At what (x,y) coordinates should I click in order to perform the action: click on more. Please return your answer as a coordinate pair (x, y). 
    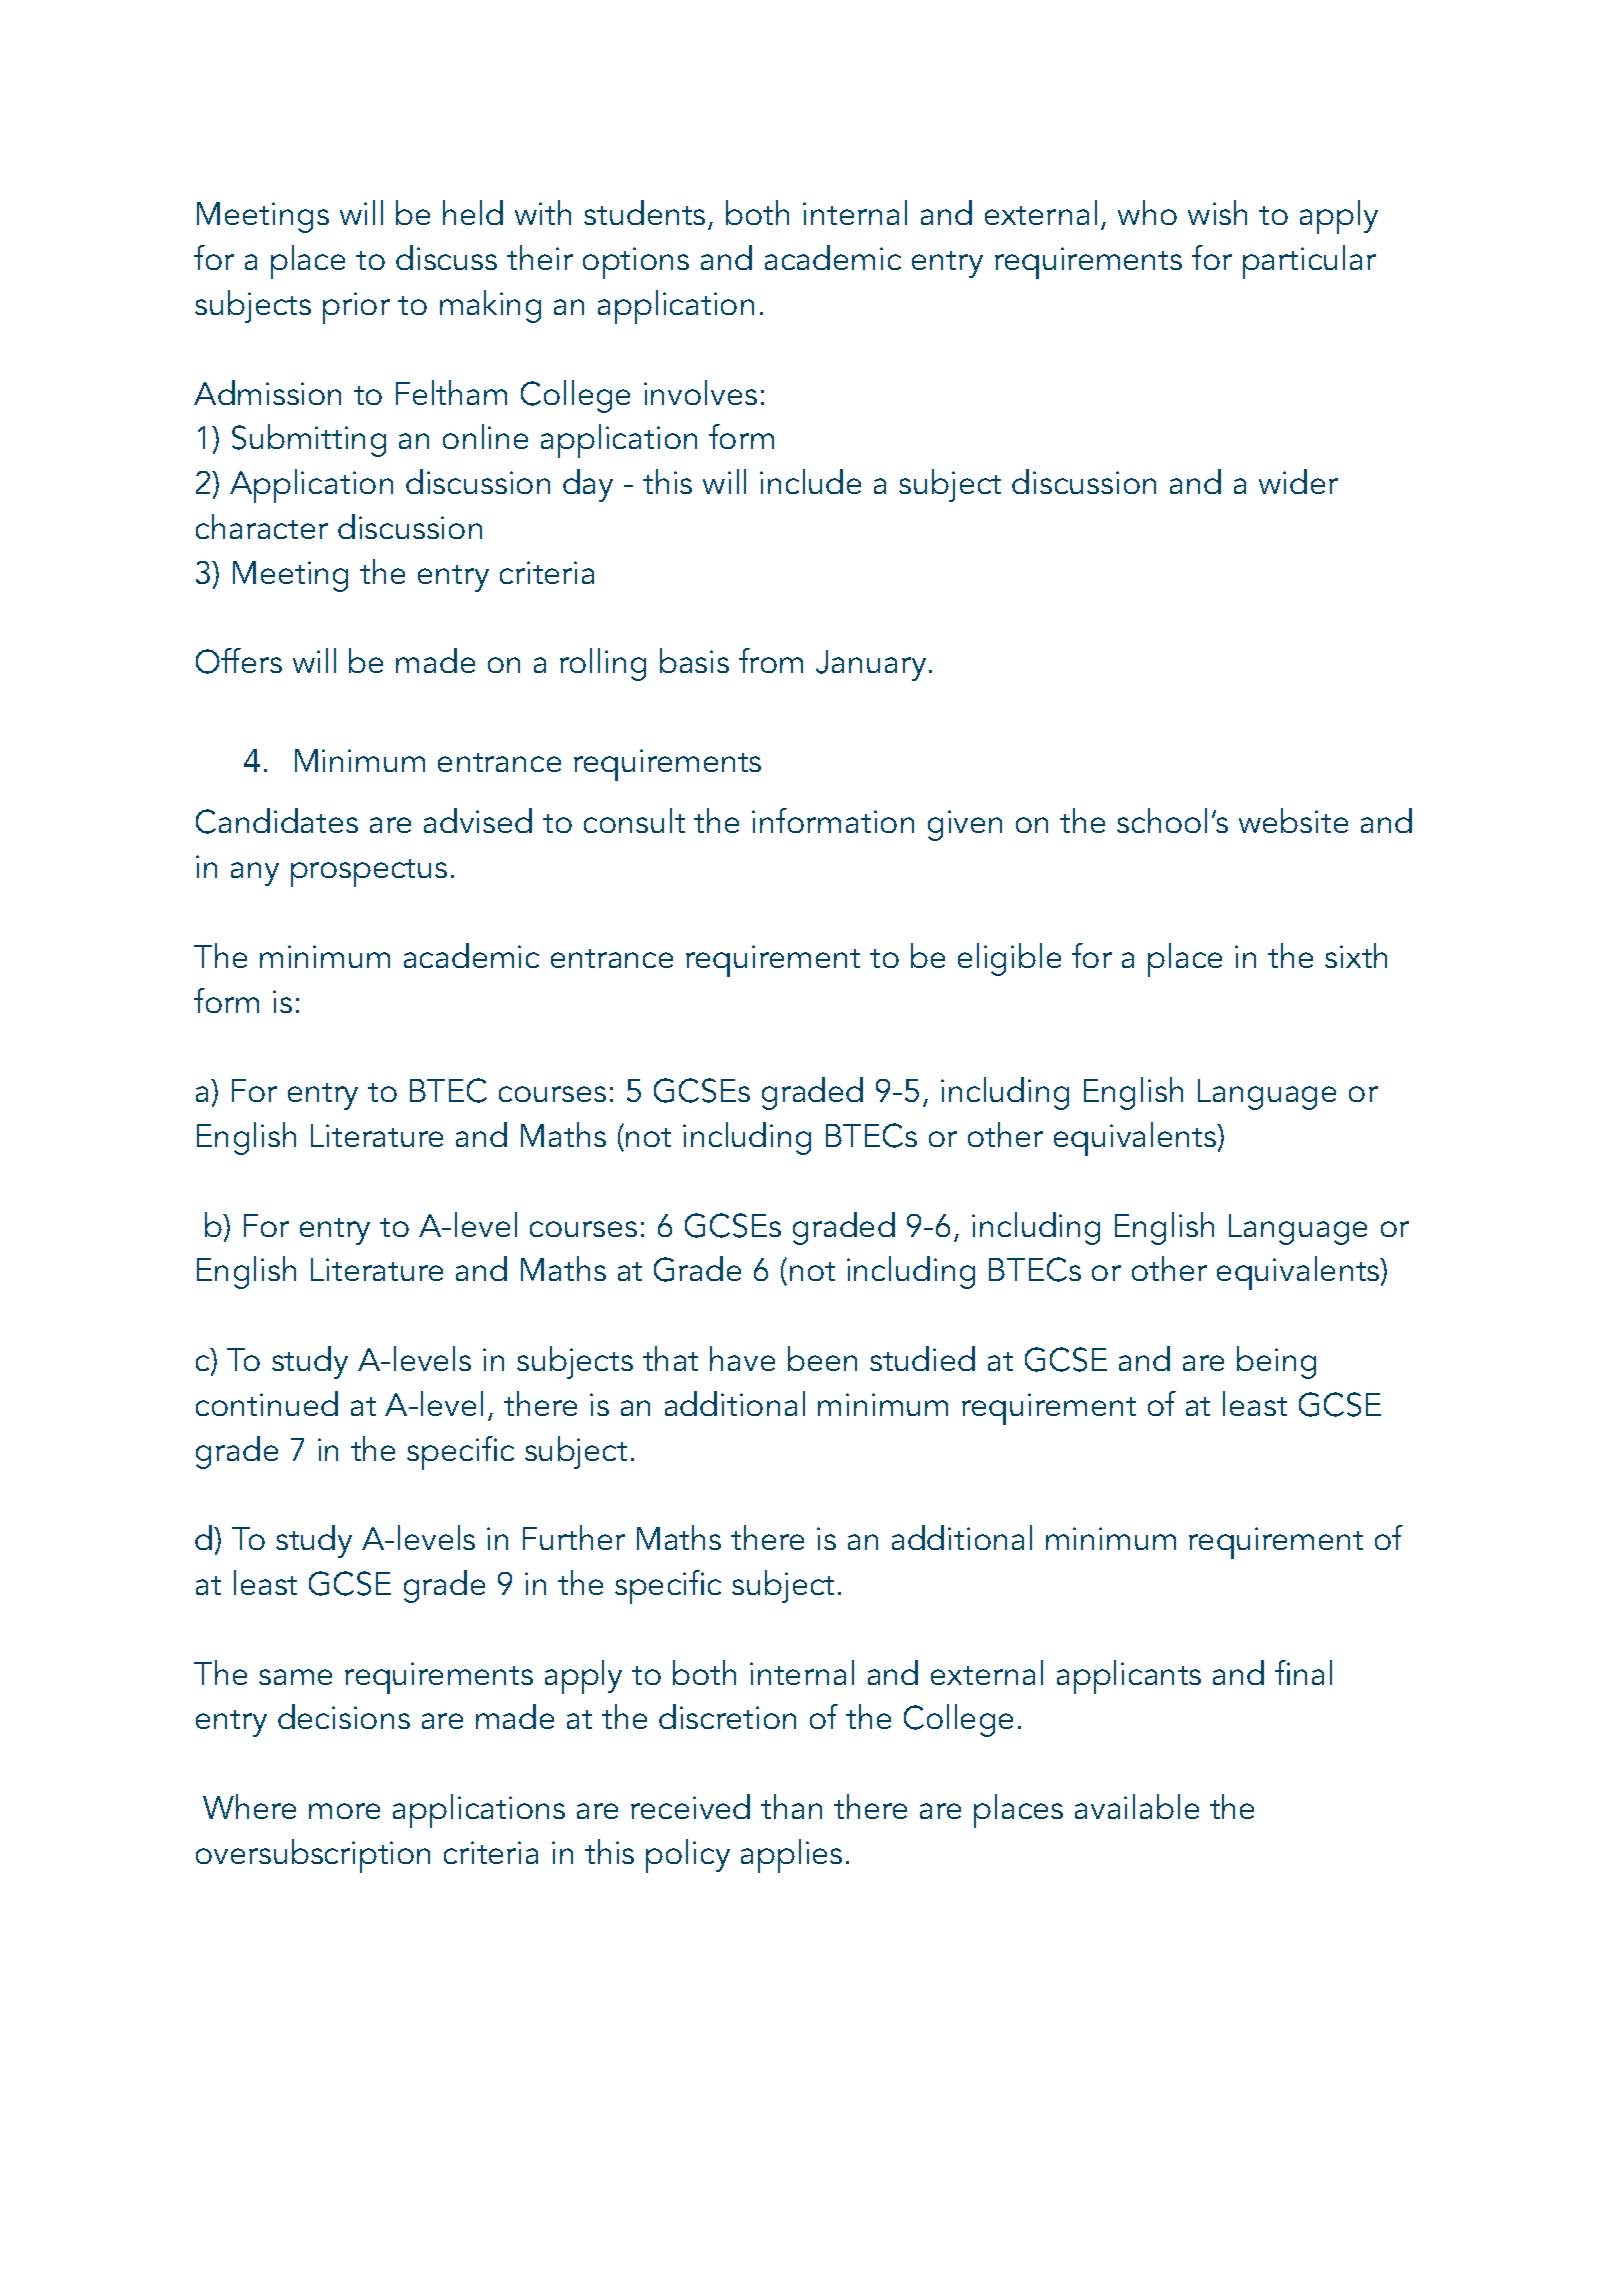
    Looking at the image, I should click on (344, 1811).
